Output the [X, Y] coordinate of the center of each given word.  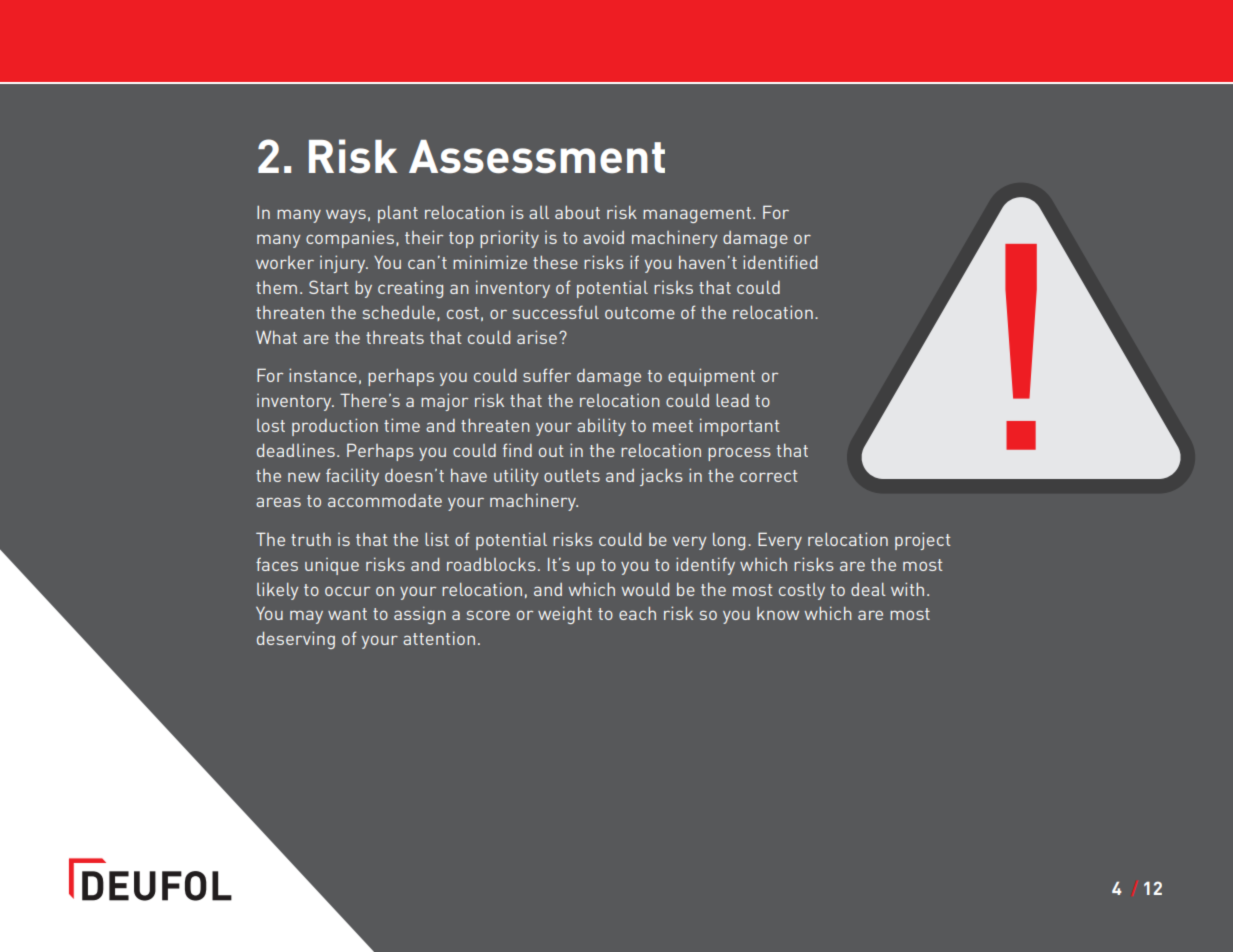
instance [323, 375]
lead [732, 400]
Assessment [537, 157]
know [778, 613]
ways [346, 216]
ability [601, 427]
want [347, 614]
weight [565, 615]
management [697, 215]
